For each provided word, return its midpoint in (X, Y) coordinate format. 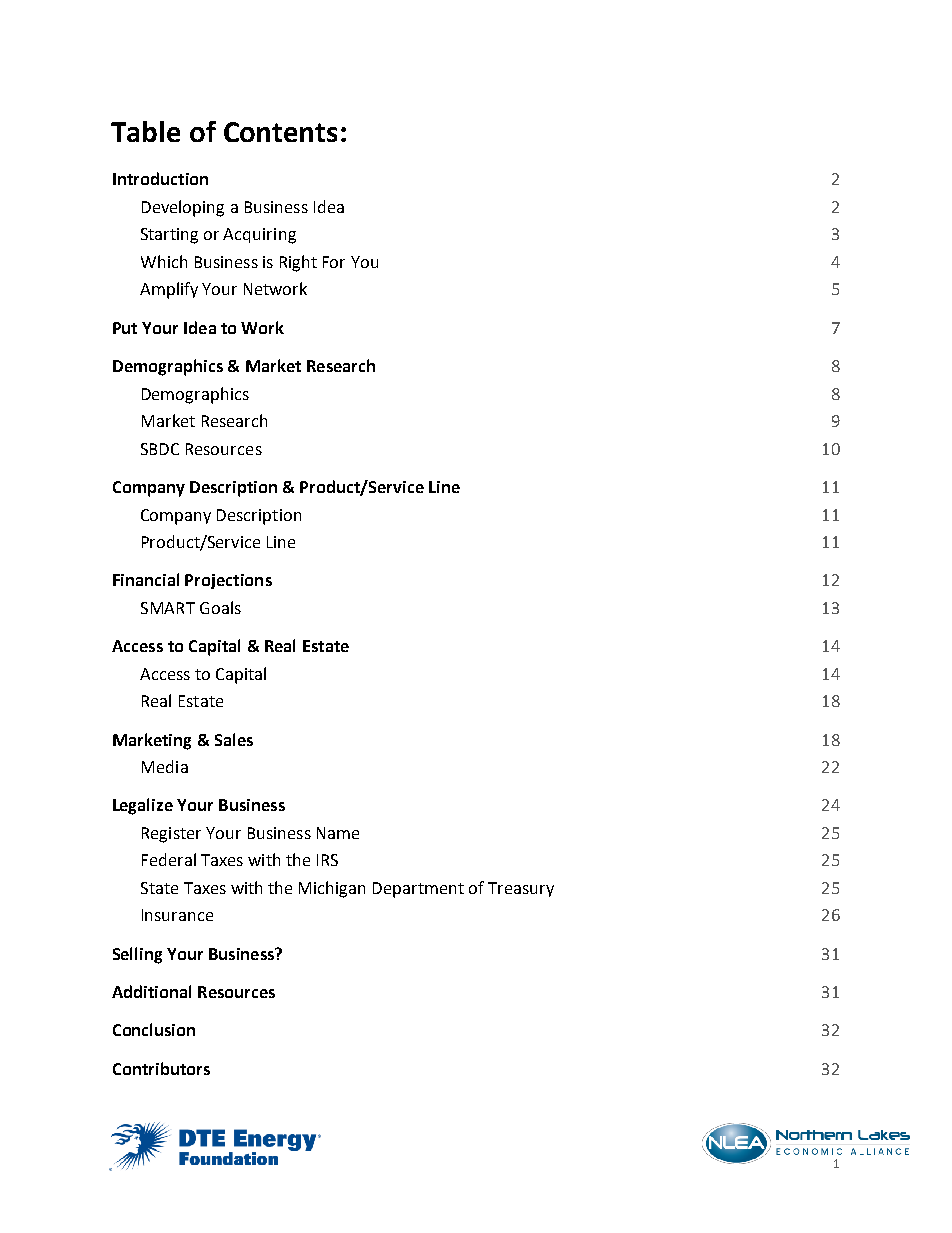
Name (338, 833)
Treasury (521, 889)
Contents (280, 132)
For (334, 262)
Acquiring (259, 236)
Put (125, 328)
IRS (327, 860)
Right (298, 263)
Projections (228, 581)
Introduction (160, 178)
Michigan (332, 889)
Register (171, 835)
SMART (168, 608)
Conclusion (154, 1029)
